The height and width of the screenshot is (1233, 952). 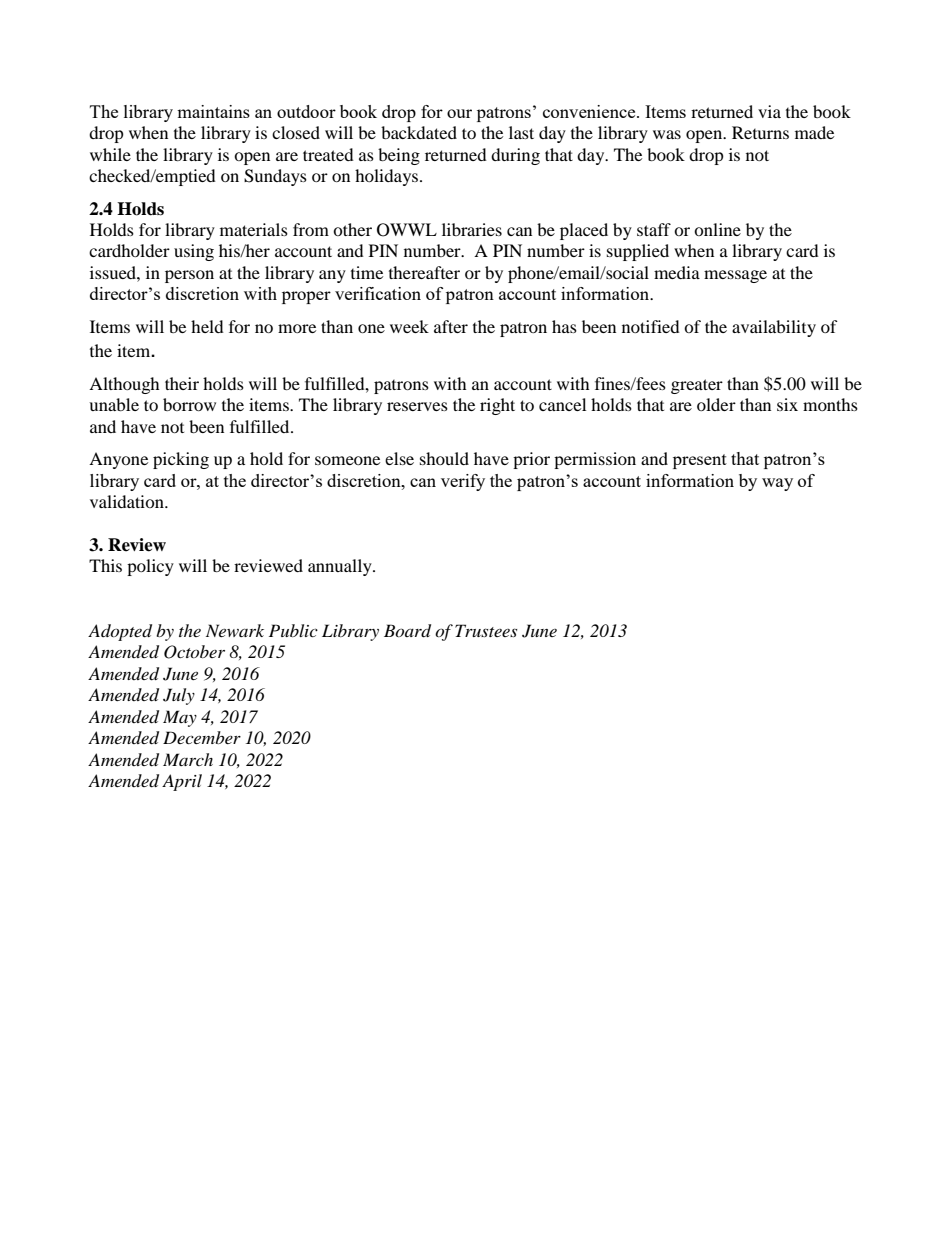 I want to click on way, so click(x=777, y=484).
